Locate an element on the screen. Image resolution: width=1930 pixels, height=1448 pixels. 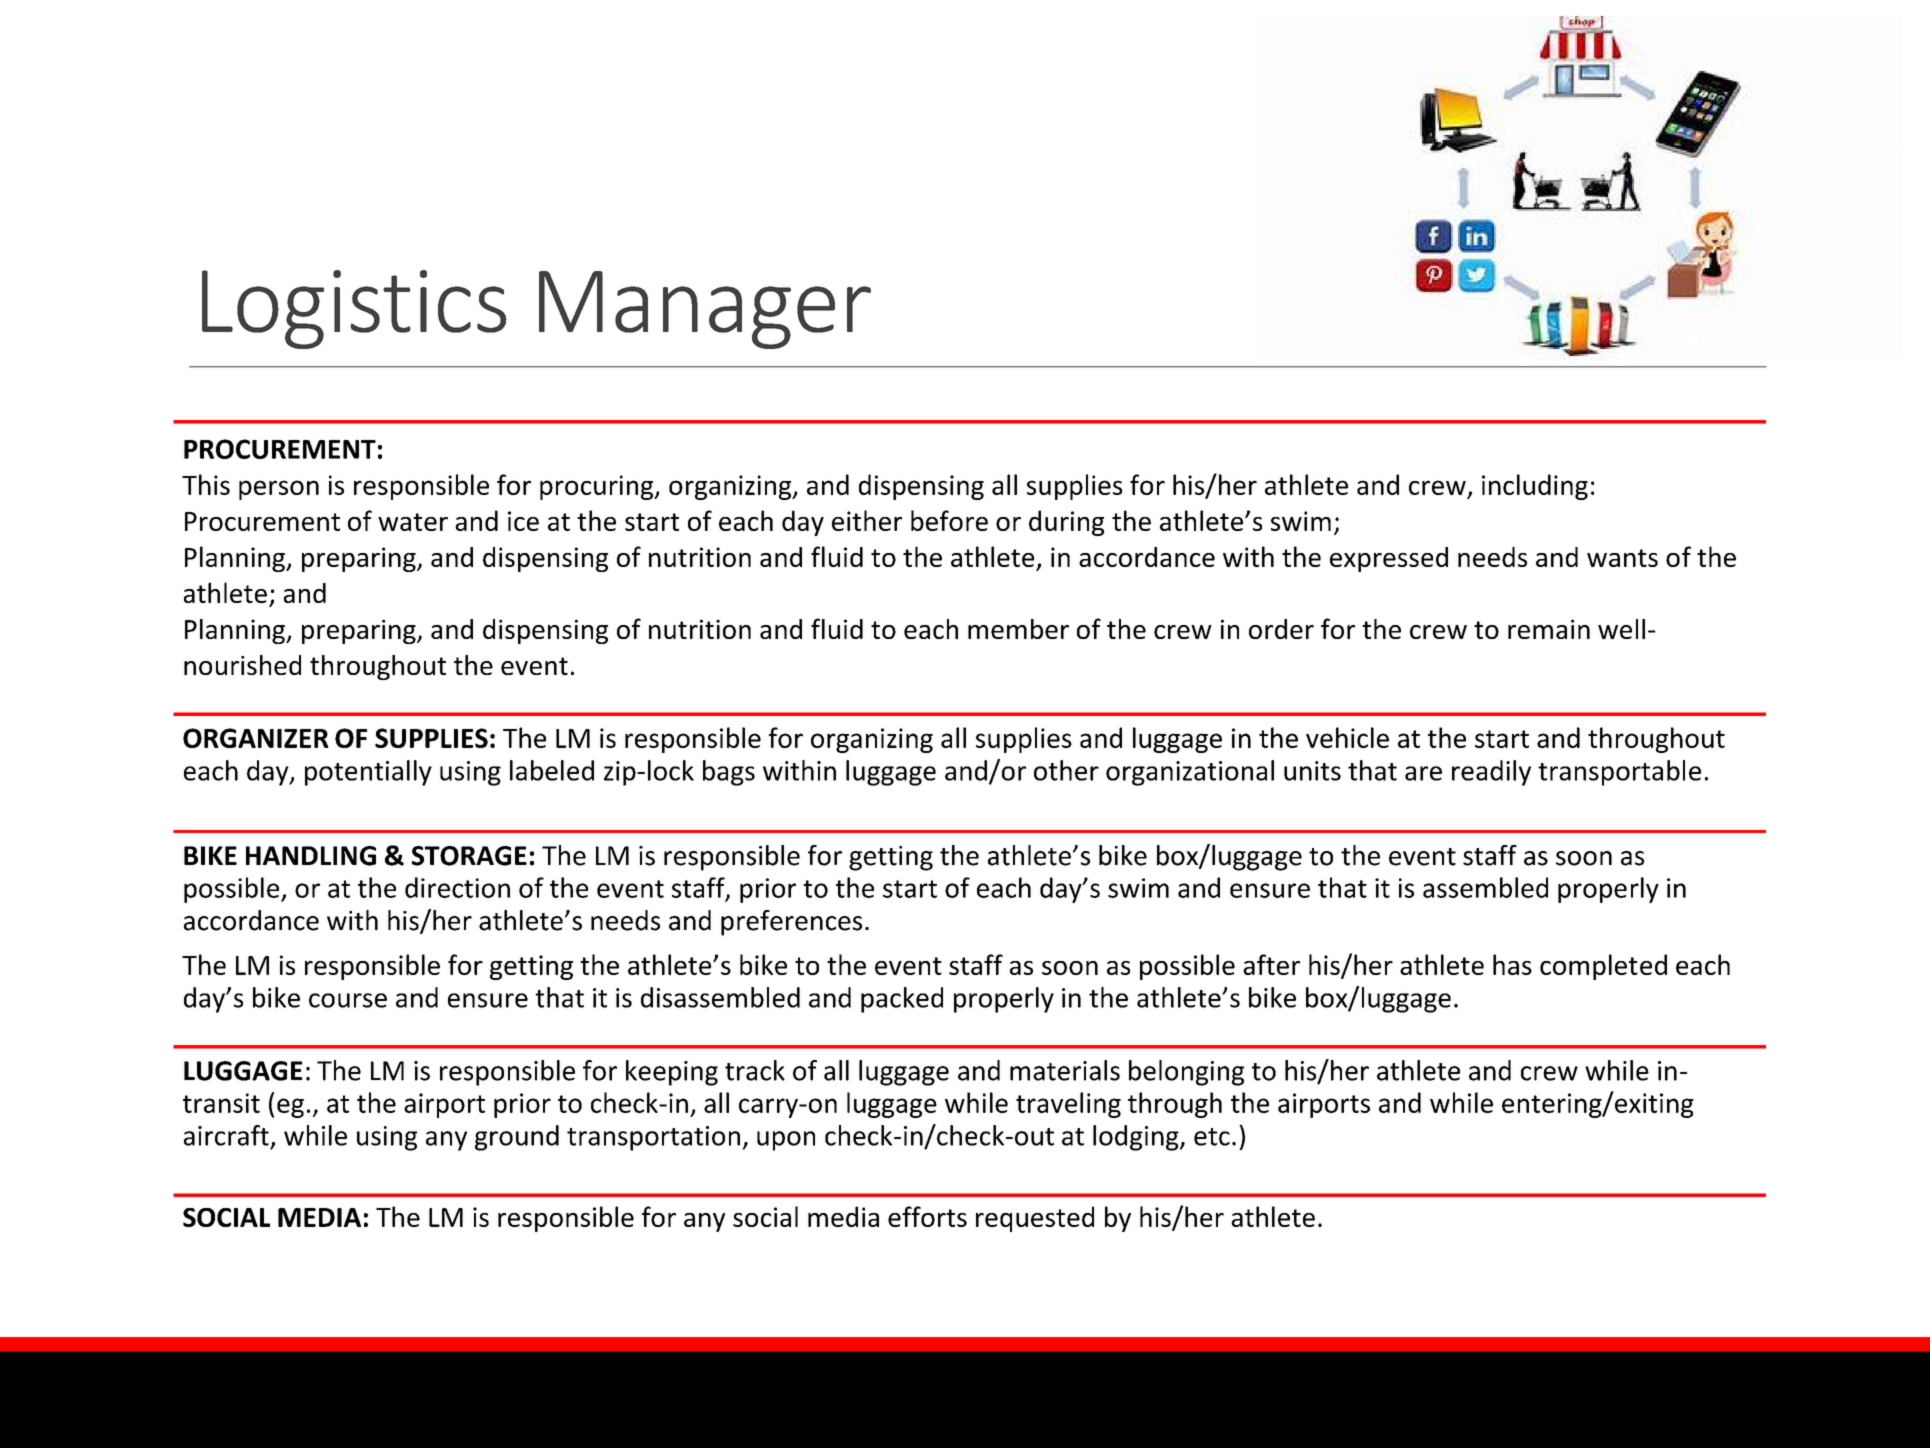
including is located at coordinates (1535, 487).
